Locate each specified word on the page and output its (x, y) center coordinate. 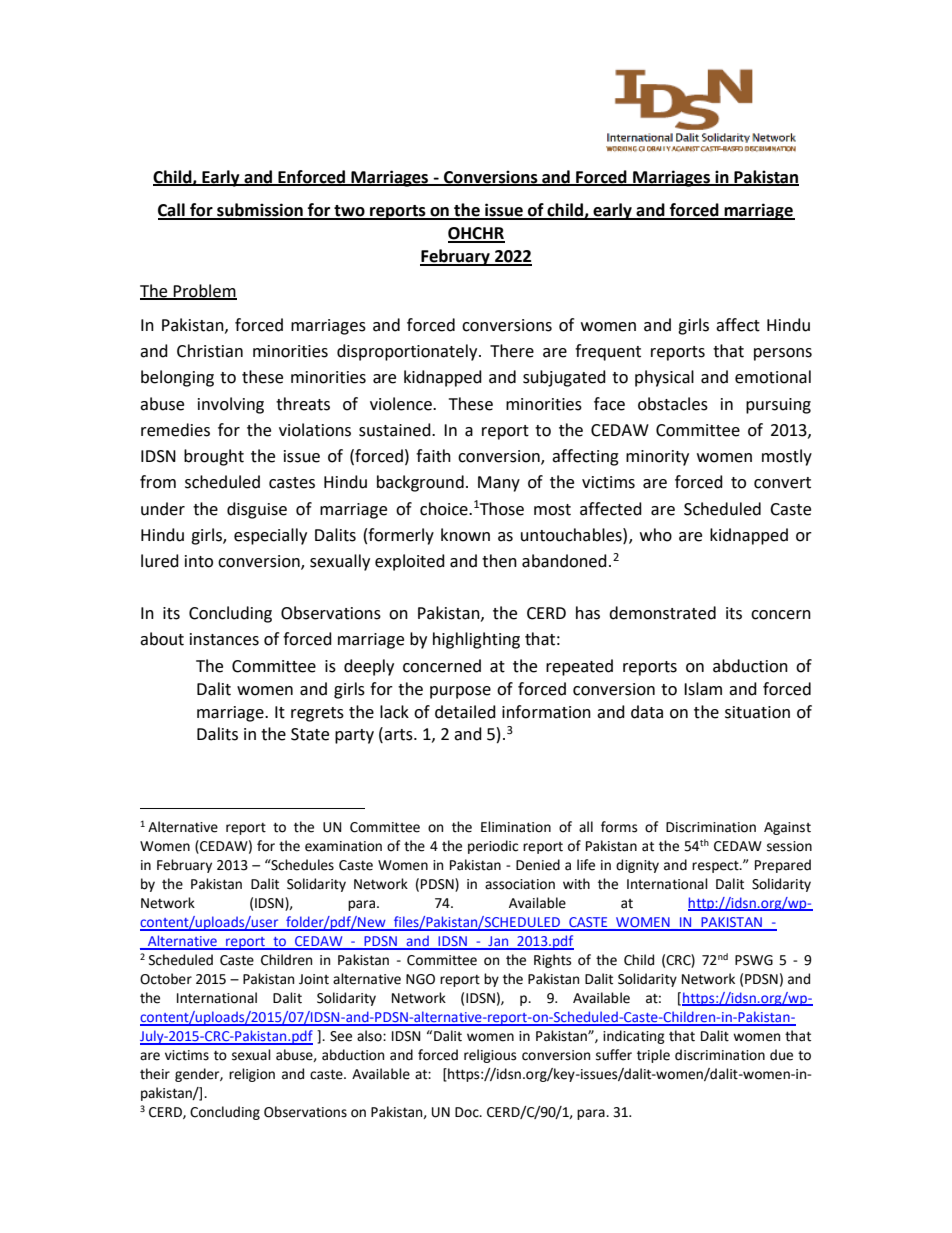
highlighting (476, 640)
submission (260, 211)
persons (783, 354)
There (512, 351)
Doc (468, 1112)
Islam (703, 689)
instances (224, 639)
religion (252, 1075)
